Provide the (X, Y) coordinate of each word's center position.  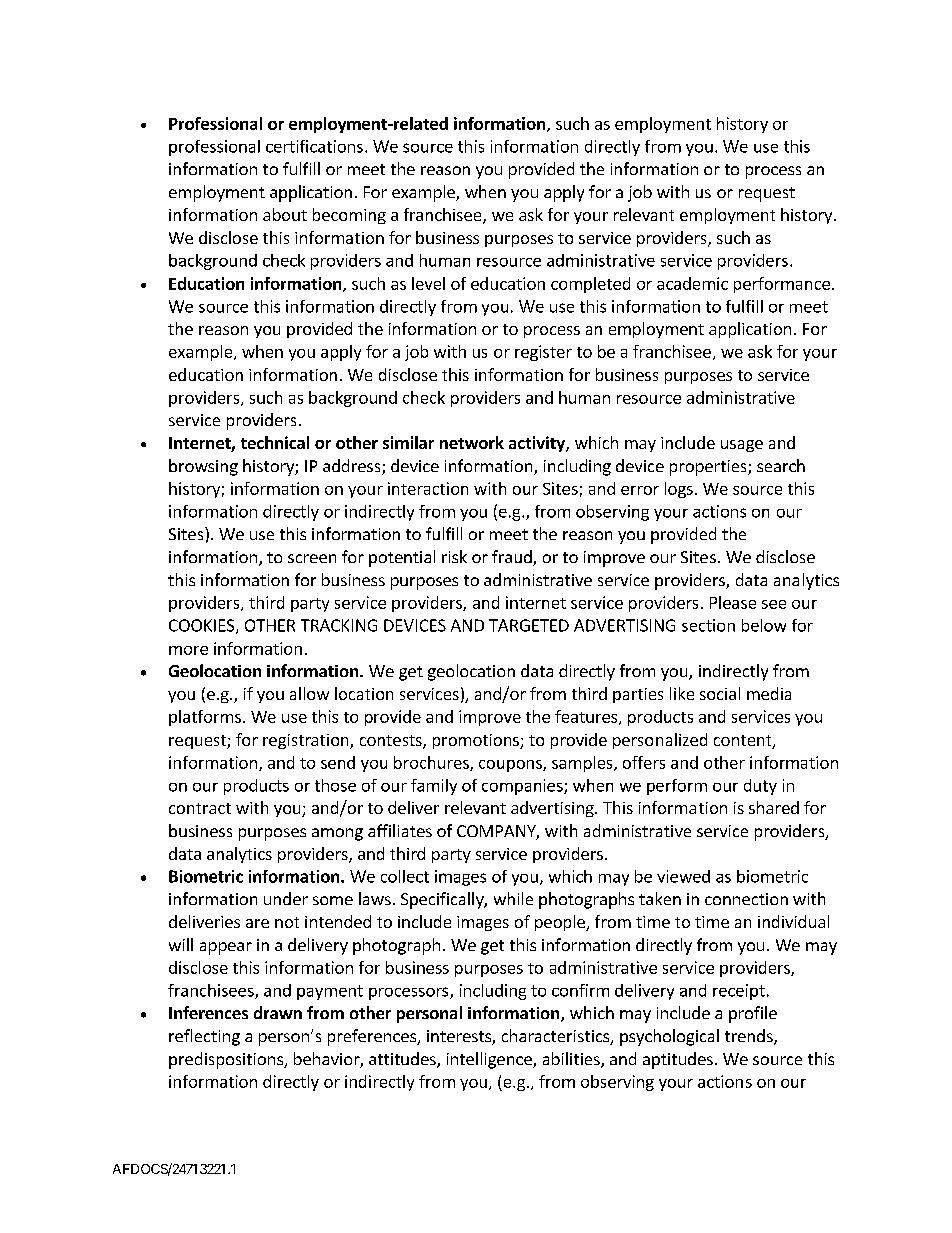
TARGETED (529, 625)
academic (692, 283)
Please (733, 602)
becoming (349, 216)
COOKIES (203, 626)
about (285, 214)
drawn (278, 1012)
